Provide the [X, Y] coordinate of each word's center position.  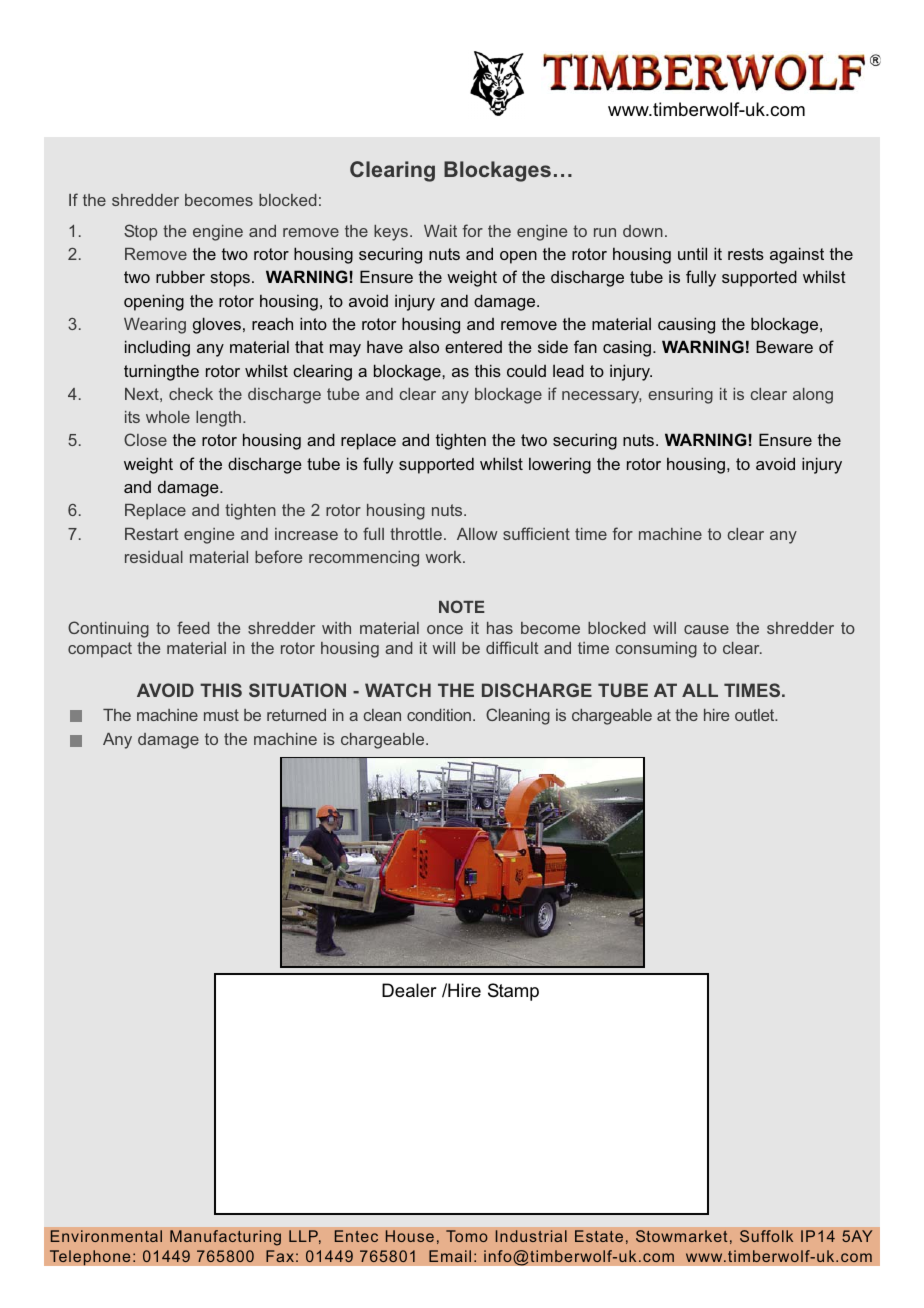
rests [746, 254]
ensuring [680, 396]
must [221, 715]
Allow [477, 534]
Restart [152, 534]
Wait [440, 231]
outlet [756, 715]
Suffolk [766, 1236]
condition [439, 715]
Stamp [513, 992]
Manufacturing [225, 1238]
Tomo [467, 1236]
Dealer [409, 990]
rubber [180, 276]
